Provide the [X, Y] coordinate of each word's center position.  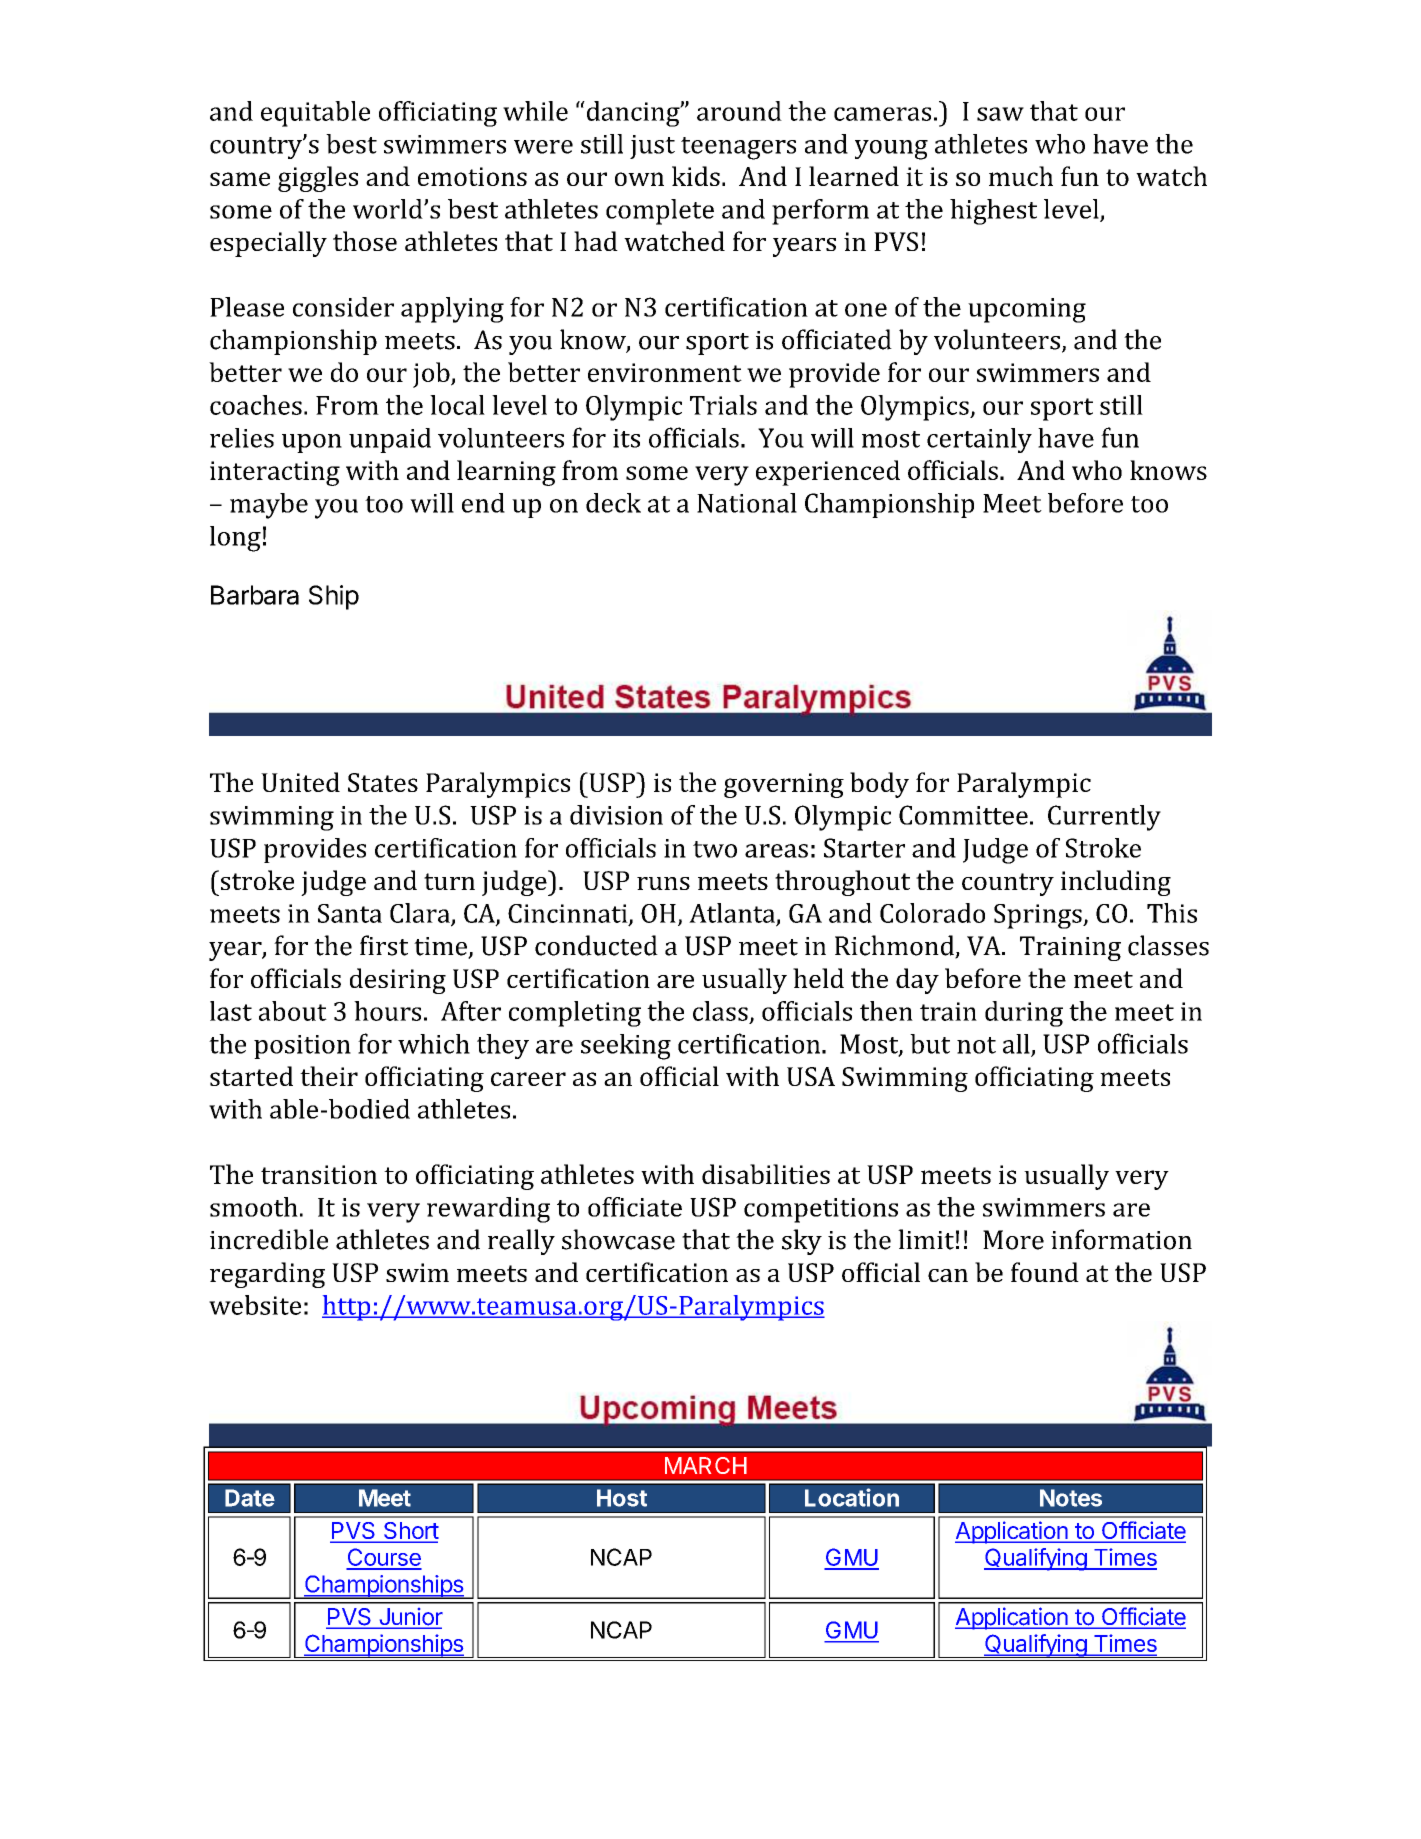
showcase [618, 1239]
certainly [979, 440]
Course [384, 1558]
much [1021, 176]
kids [696, 176]
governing [784, 785]
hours [387, 1011]
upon [312, 443]
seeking [626, 1047]
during [1024, 1014]
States [383, 782]
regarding [267, 1275]
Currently [1104, 818]
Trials [723, 405]
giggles [318, 179]
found [1045, 1272]
